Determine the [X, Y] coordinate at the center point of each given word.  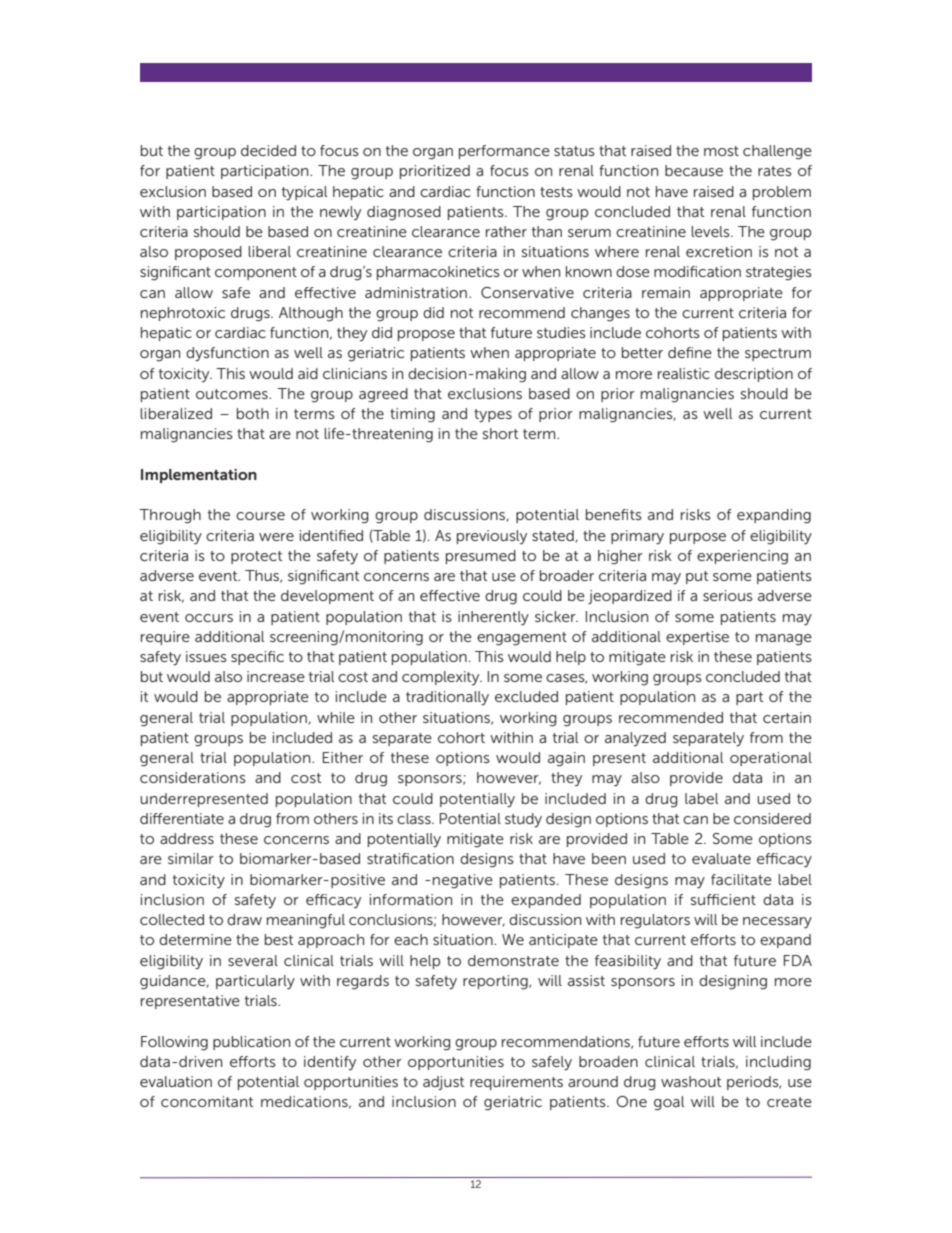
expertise [697, 638]
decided [268, 150]
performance [504, 152]
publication [251, 1043]
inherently [493, 618]
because [694, 170]
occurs [209, 618]
